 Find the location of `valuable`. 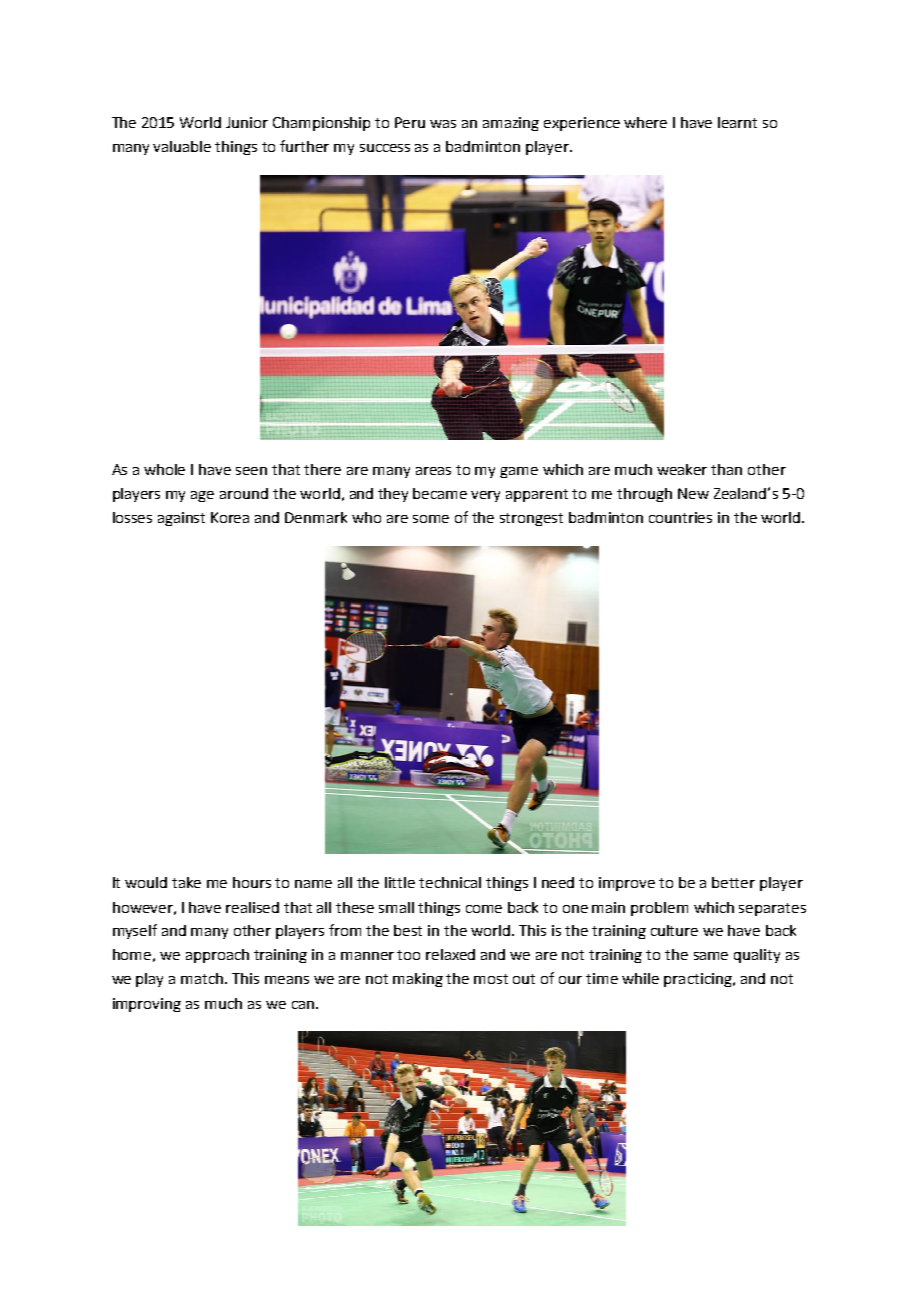

valuable is located at coordinates (182, 146).
